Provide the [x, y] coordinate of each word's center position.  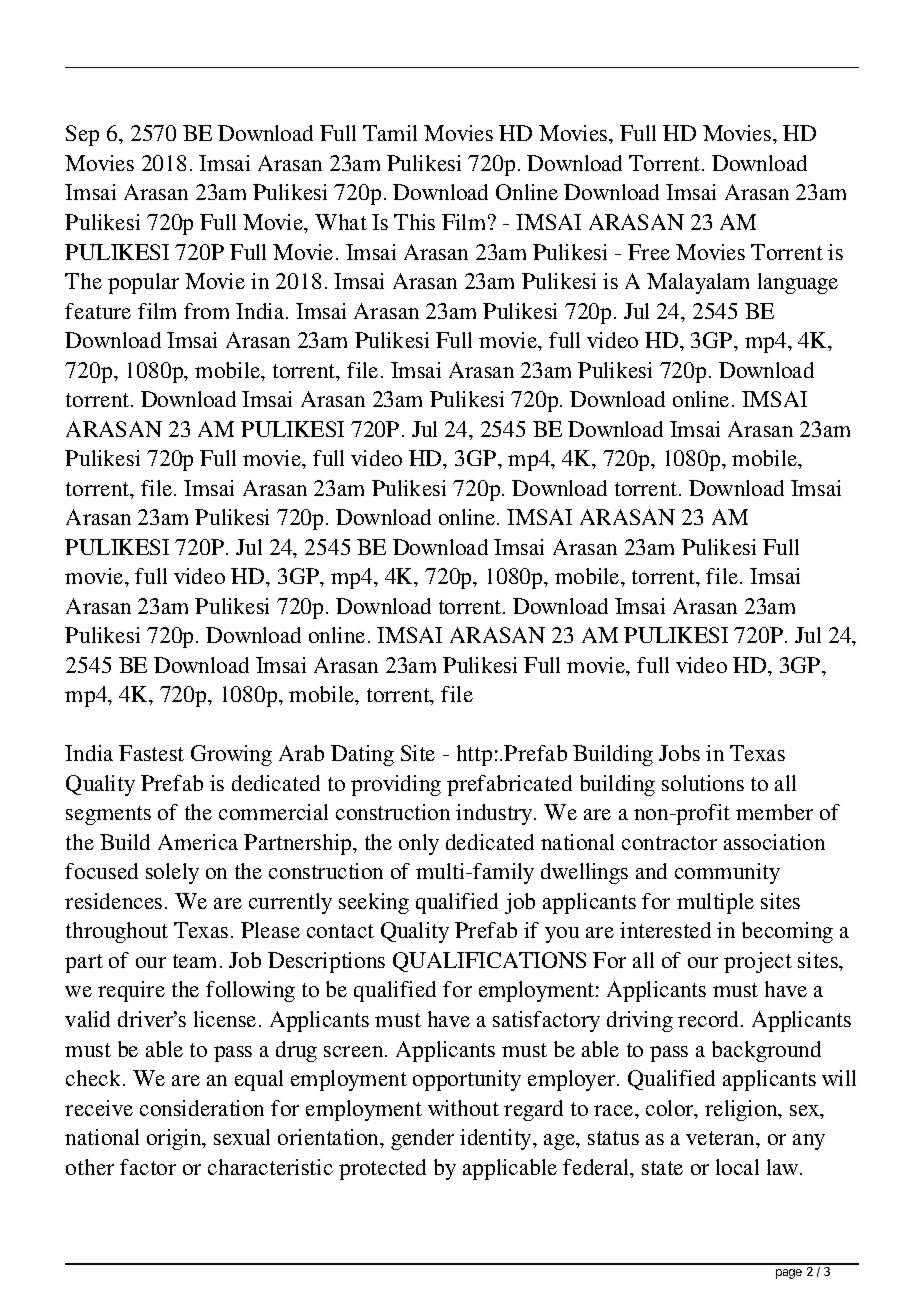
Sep [82, 135]
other [90, 1167]
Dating [362, 755]
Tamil [390, 133]
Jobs [679, 753]
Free [649, 252]
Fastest [151, 753]
